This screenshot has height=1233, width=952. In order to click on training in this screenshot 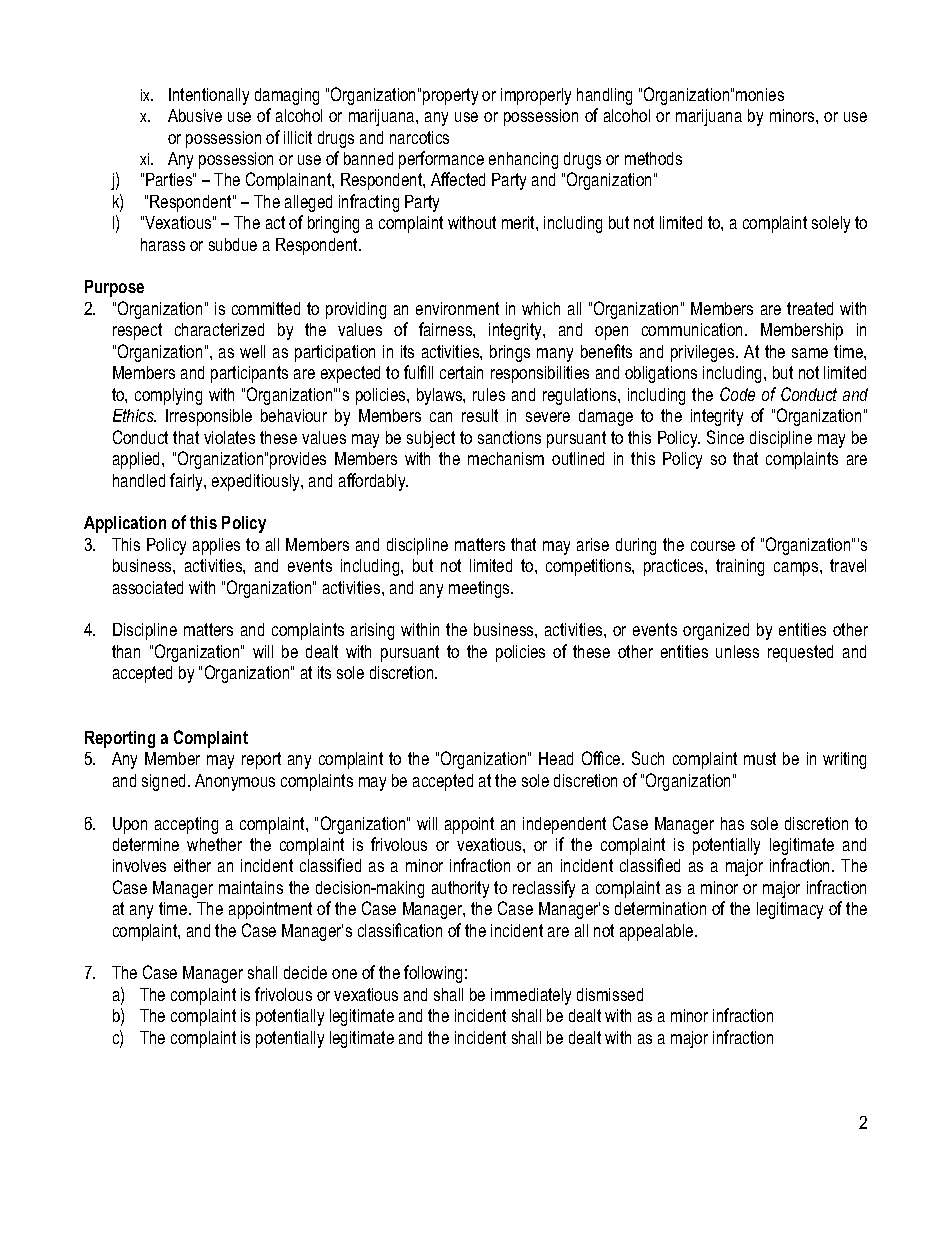, I will do `click(740, 567)`.
